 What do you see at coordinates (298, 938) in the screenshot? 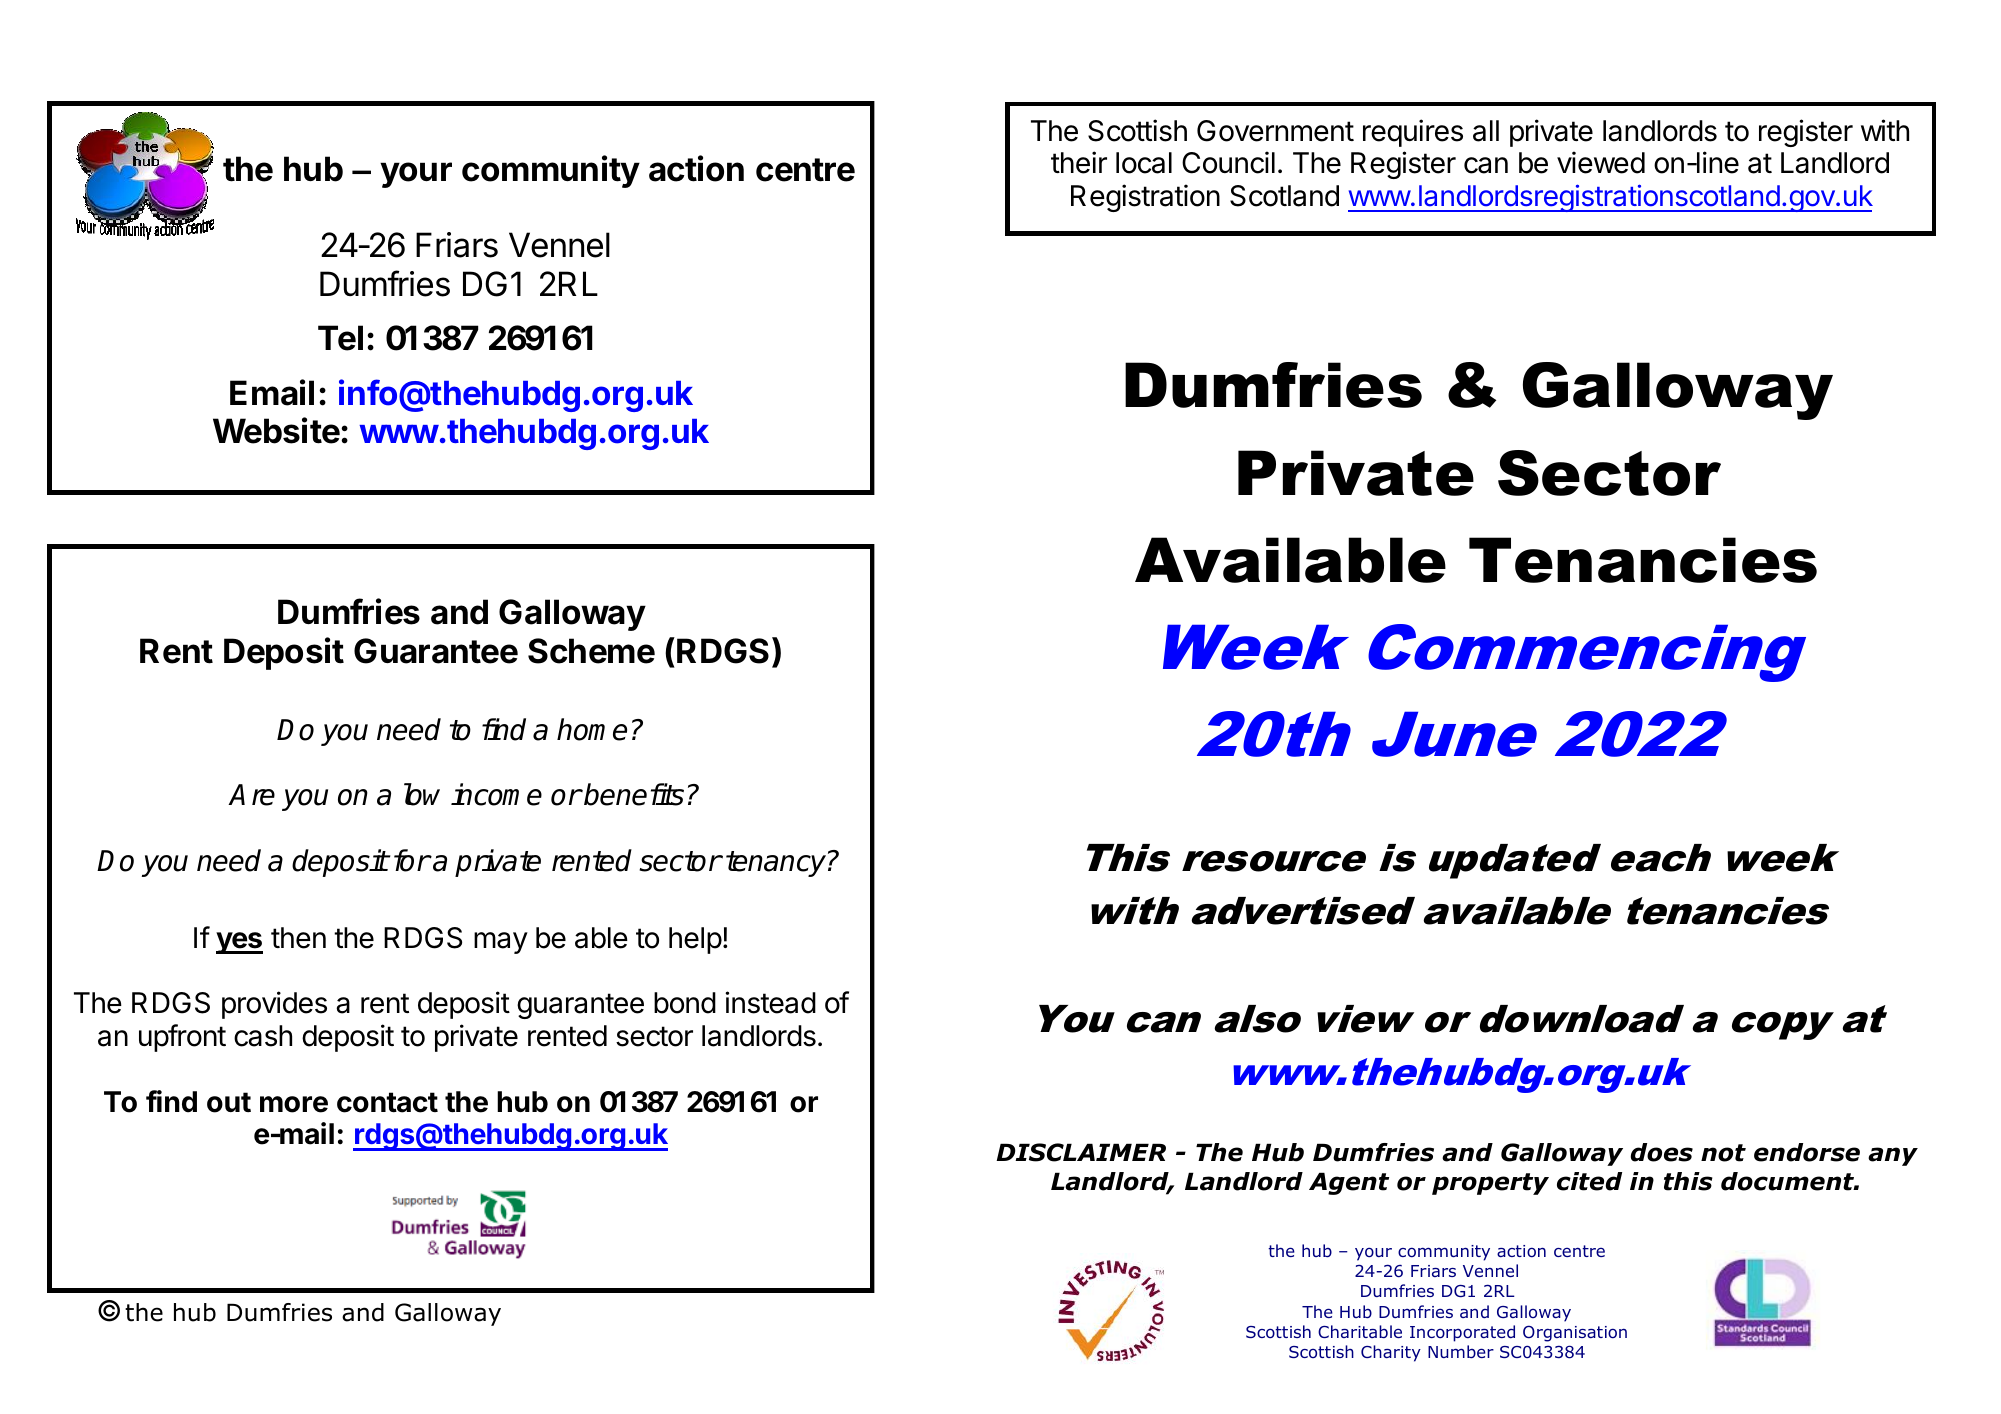
I see `then` at bounding box center [298, 938].
